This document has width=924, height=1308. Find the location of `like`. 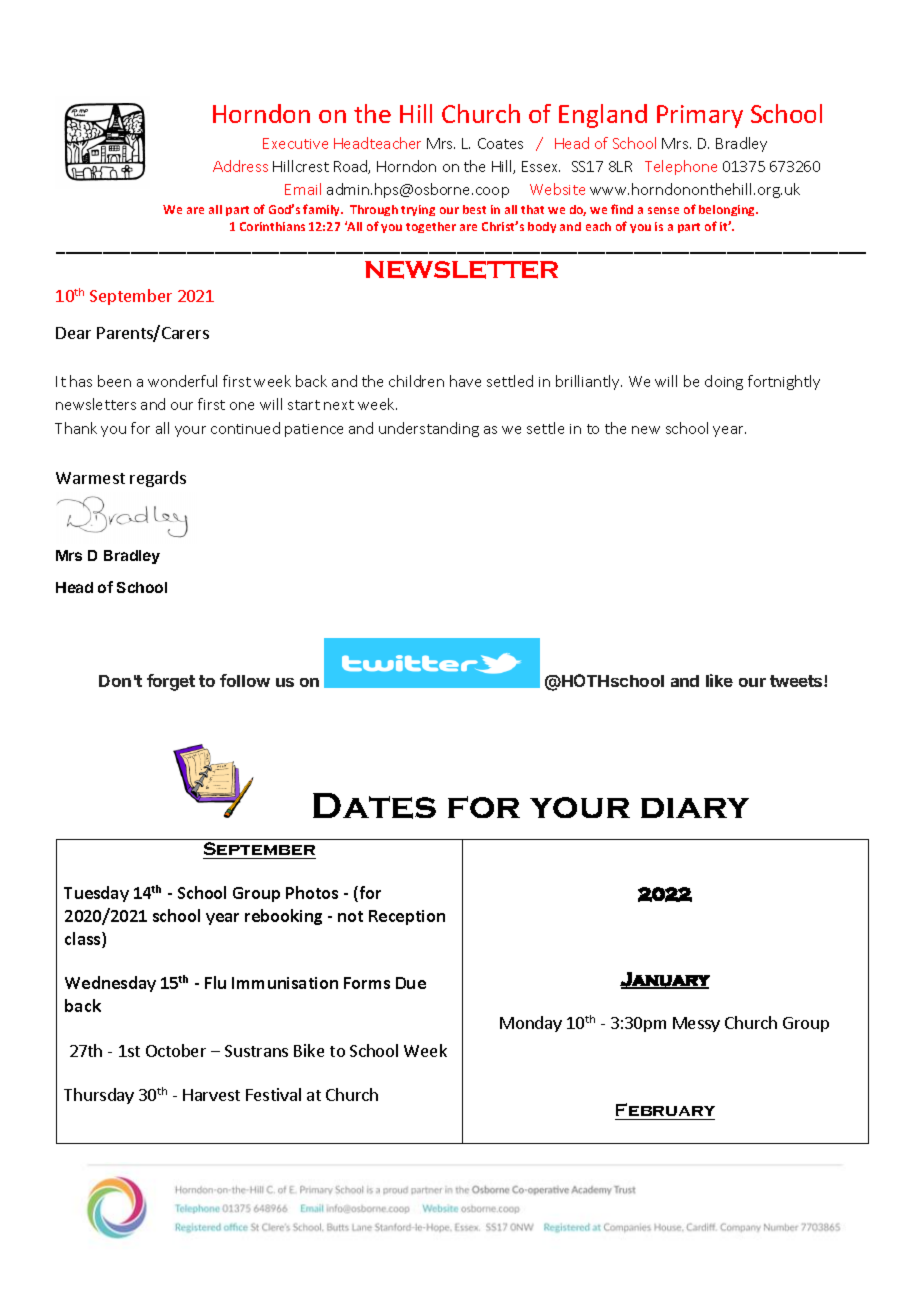

like is located at coordinates (719, 680).
